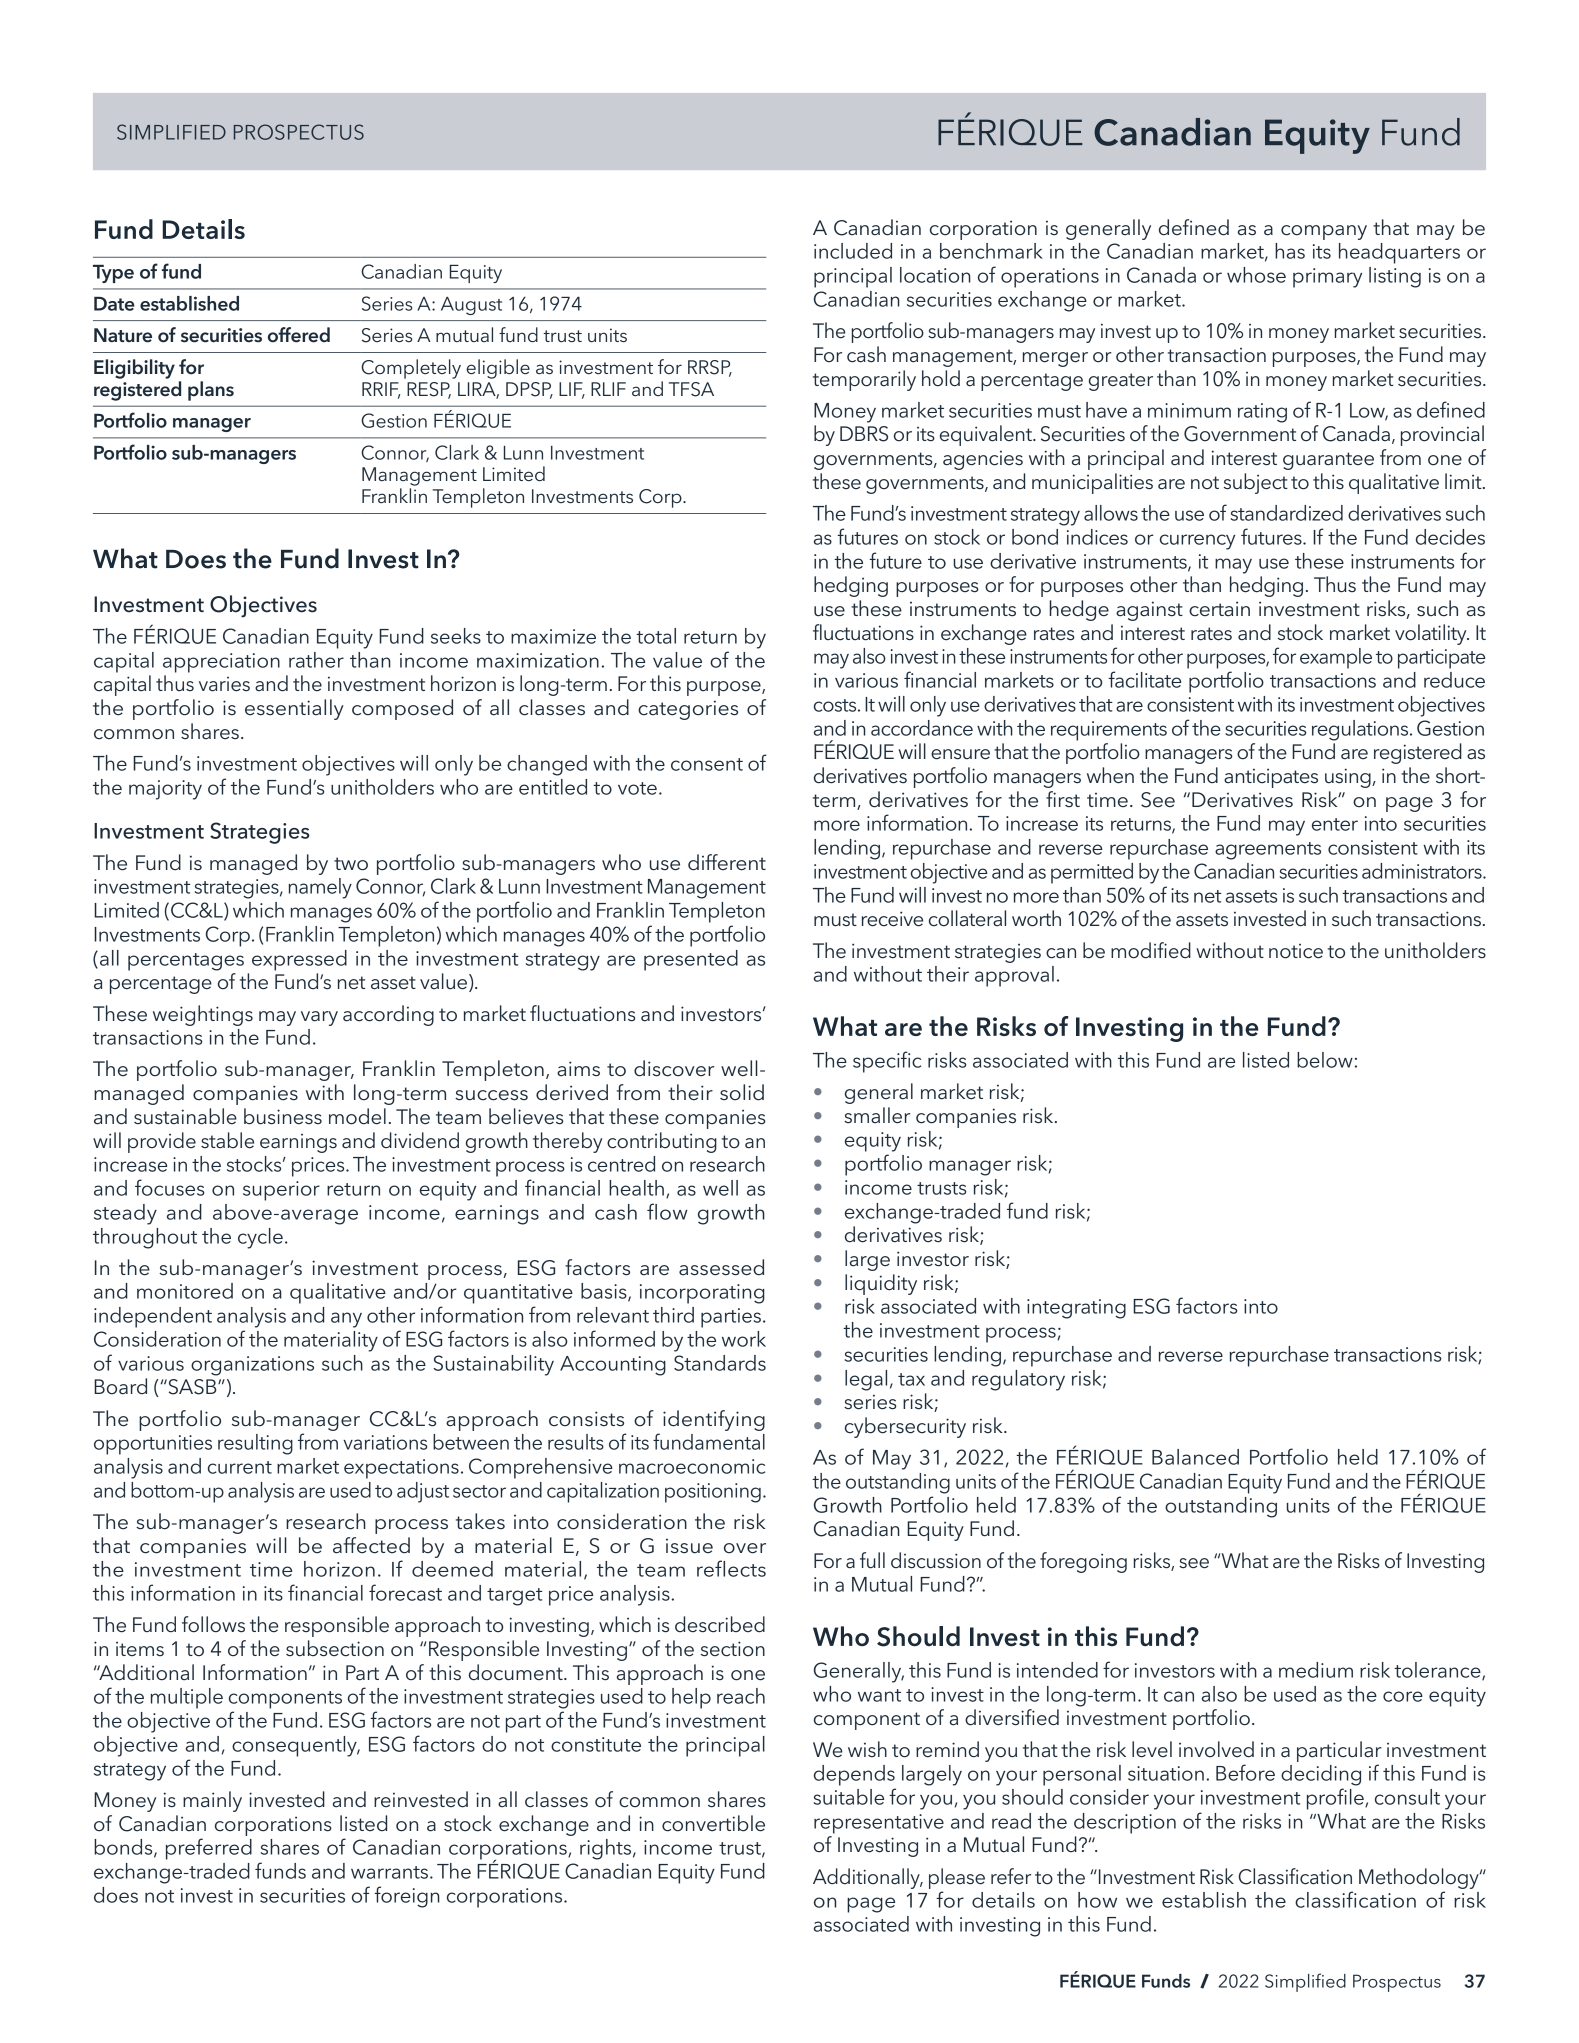 The width and height of the image is (1579, 2043). I want to click on solid, so click(742, 1092).
